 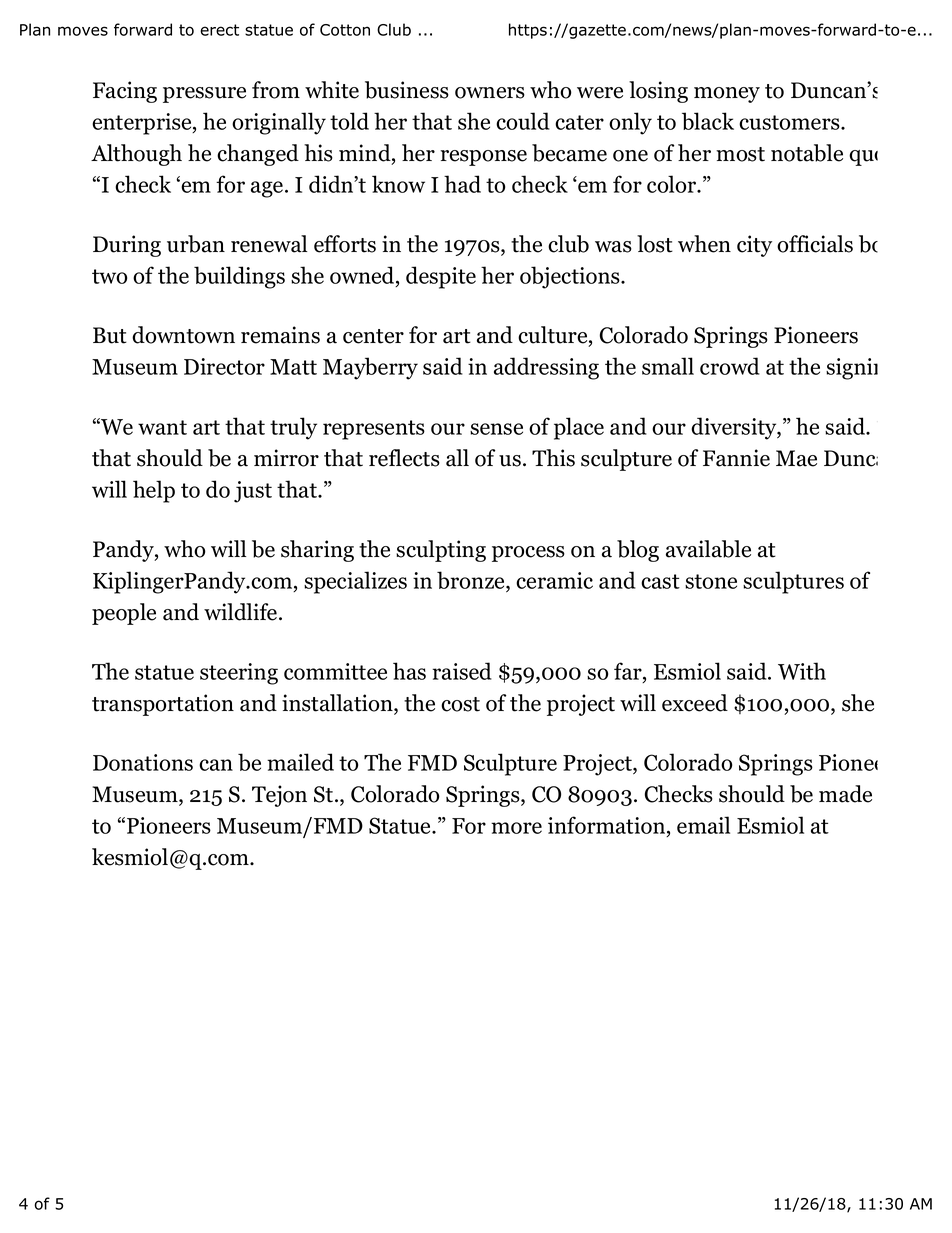 What do you see at coordinates (441, 277) in the screenshot?
I see `despite` at bounding box center [441, 277].
